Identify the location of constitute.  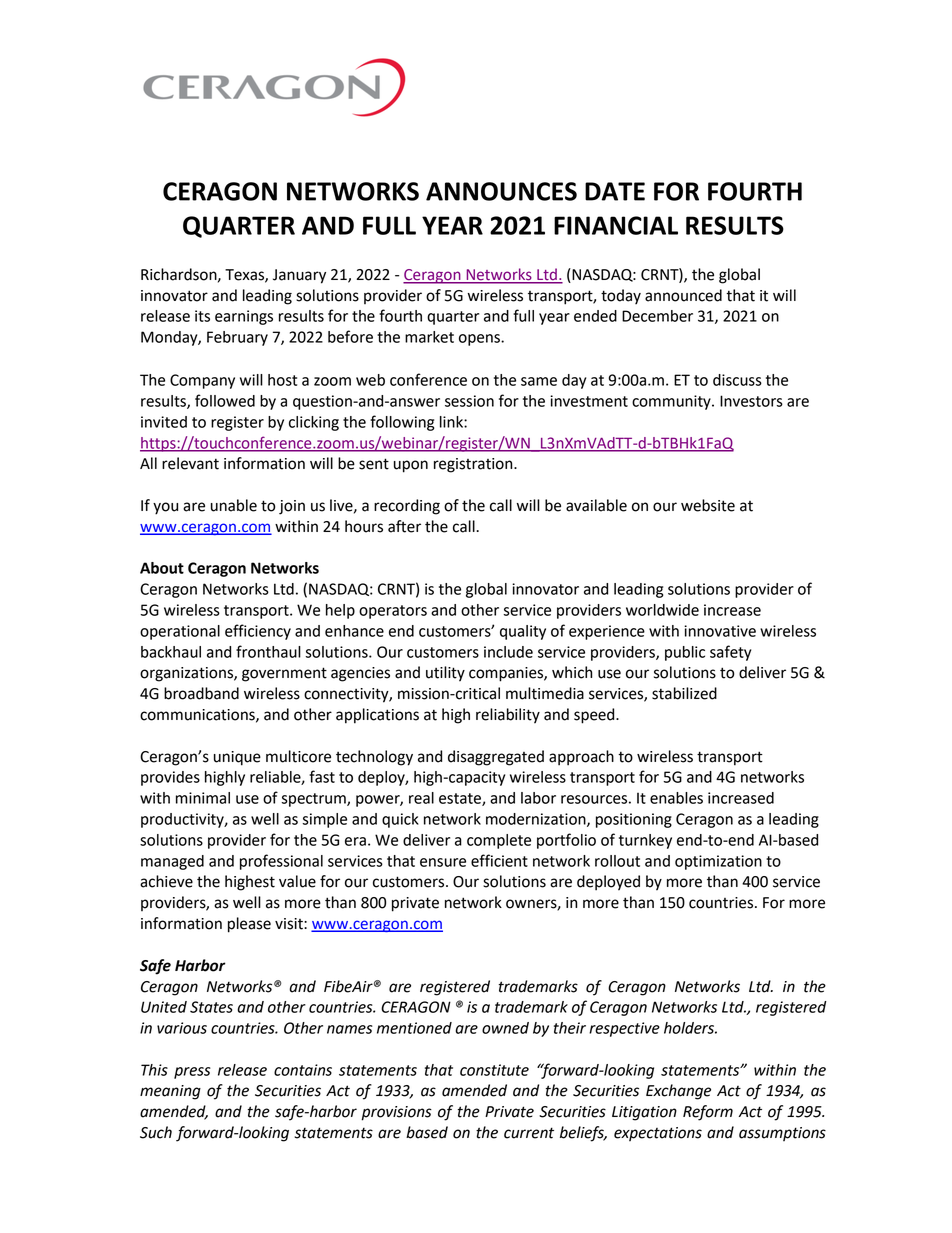
(494, 1070).
